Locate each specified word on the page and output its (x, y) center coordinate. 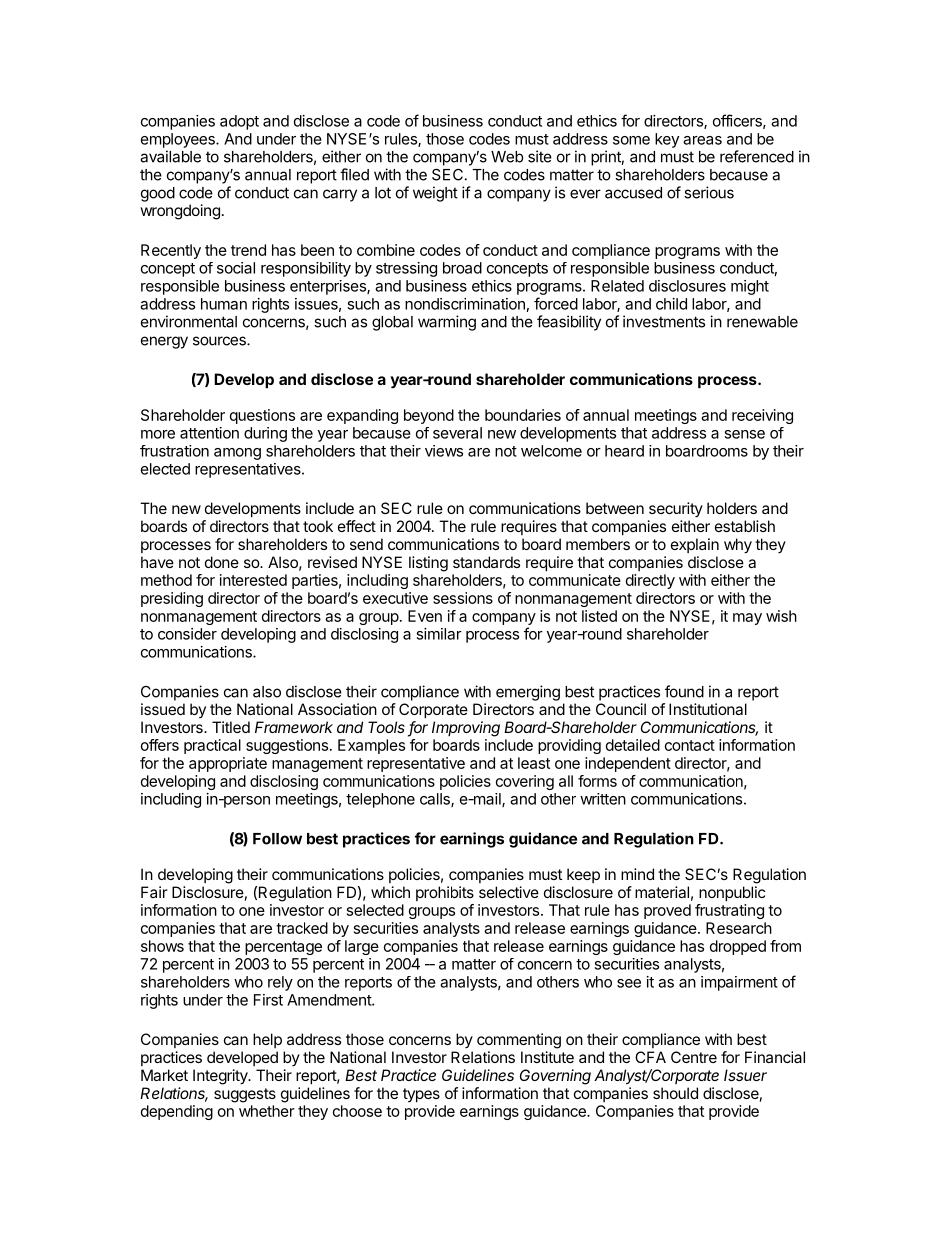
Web (507, 157)
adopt (239, 122)
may (747, 619)
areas (702, 140)
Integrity (221, 1077)
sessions (463, 598)
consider (187, 634)
